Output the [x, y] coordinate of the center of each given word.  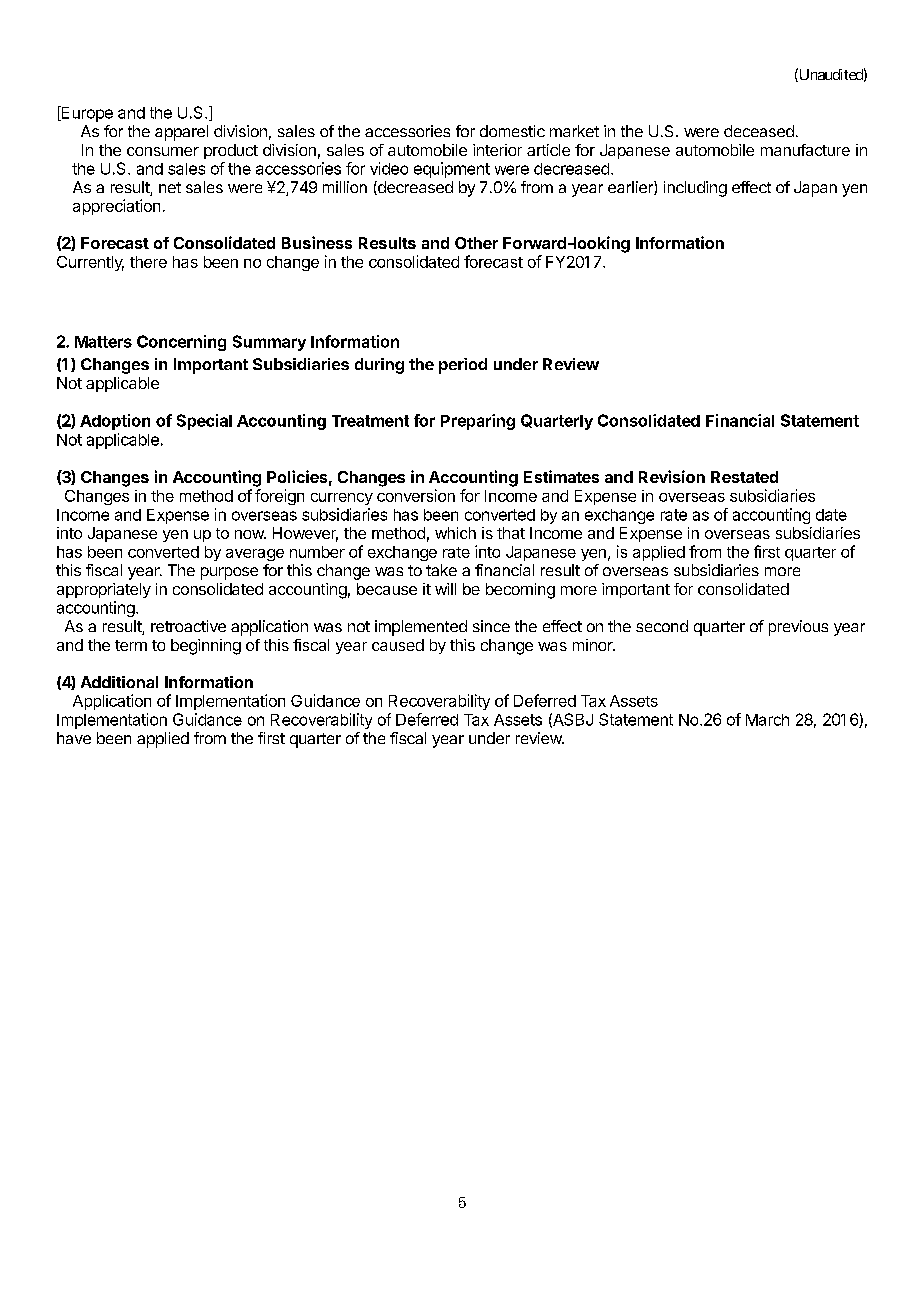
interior [497, 150]
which [455, 533]
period [463, 366]
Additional [119, 682]
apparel [181, 133]
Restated [744, 477]
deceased [759, 131]
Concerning [181, 343]
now [250, 534]
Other [476, 243]
